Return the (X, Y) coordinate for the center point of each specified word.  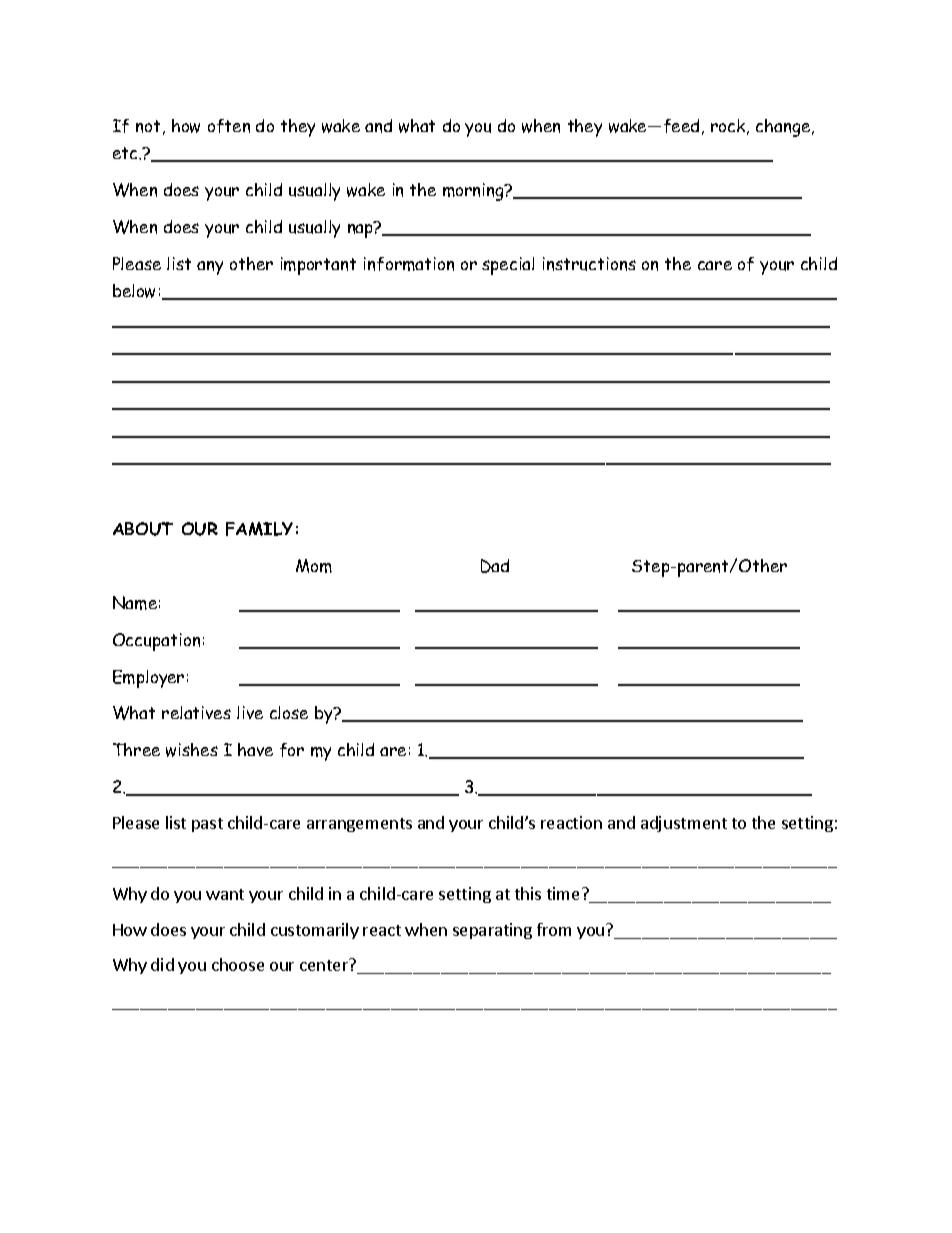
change (784, 128)
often (229, 126)
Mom (314, 566)
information (409, 264)
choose (238, 964)
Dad (495, 566)
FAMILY (259, 529)
